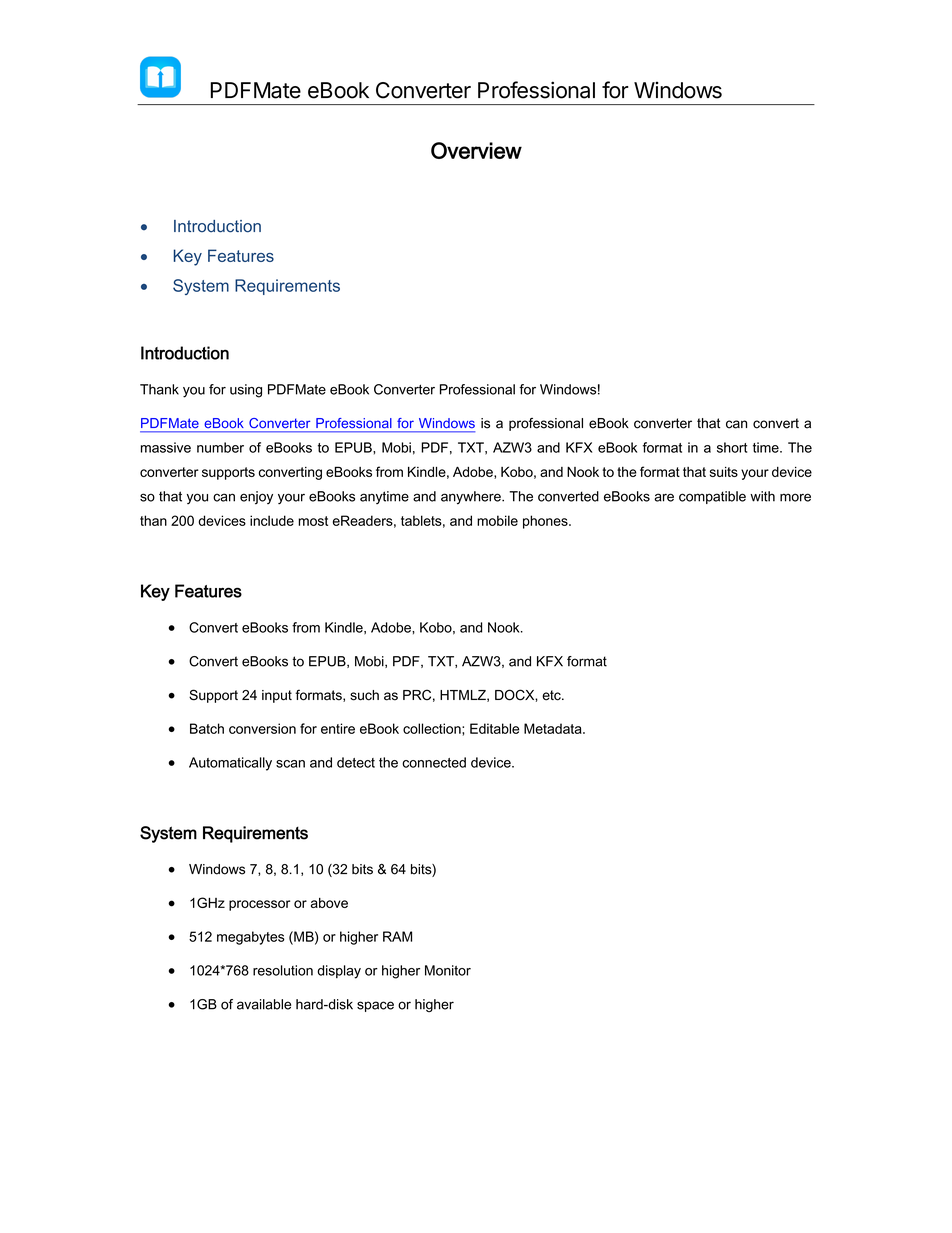  What do you see at coordinates (732, 447) in the screenshot?
I see `short` at bounding box center [732, 447].
